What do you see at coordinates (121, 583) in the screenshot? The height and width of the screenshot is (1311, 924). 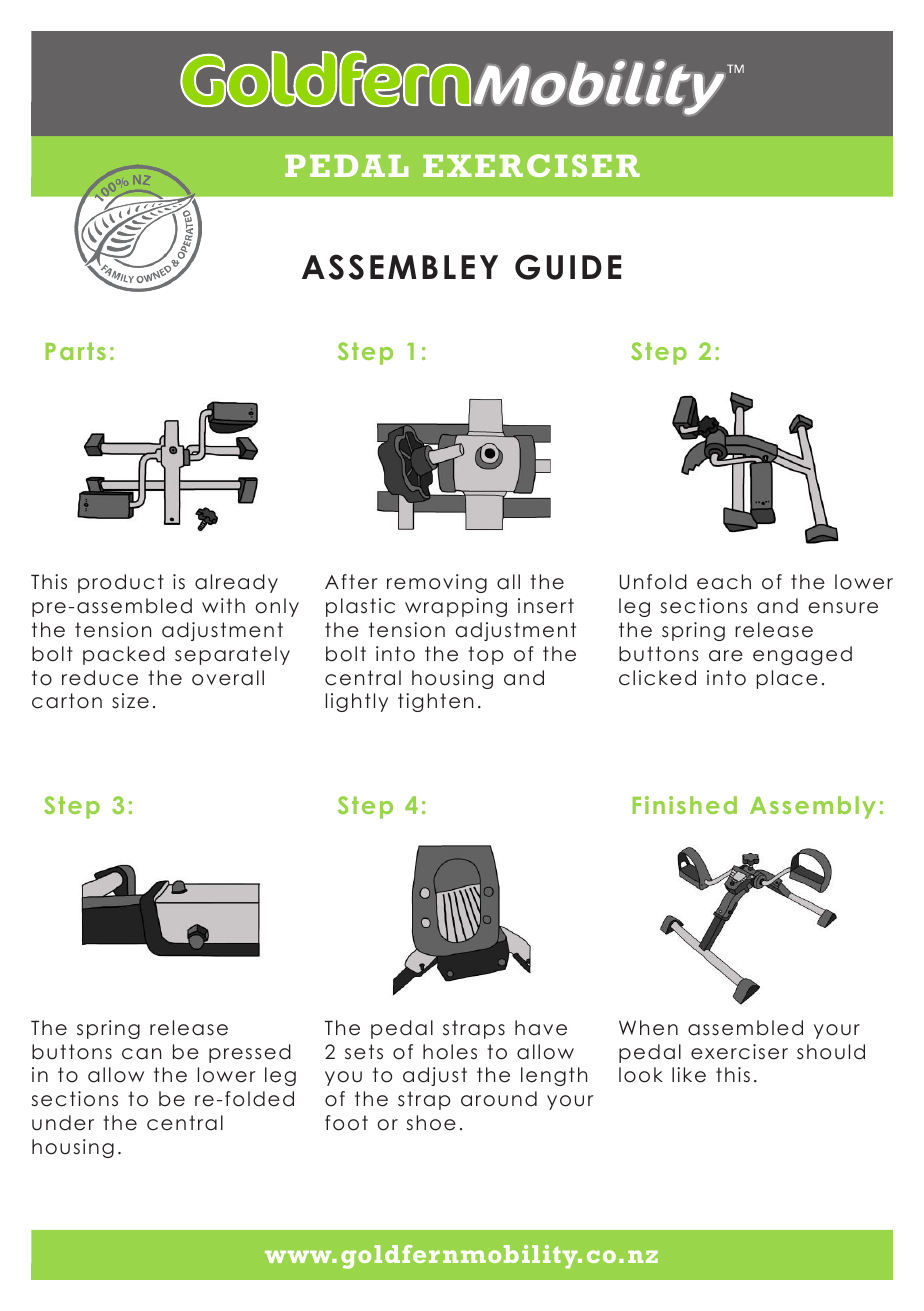 I see `product` at bounding box center [121, 583].
